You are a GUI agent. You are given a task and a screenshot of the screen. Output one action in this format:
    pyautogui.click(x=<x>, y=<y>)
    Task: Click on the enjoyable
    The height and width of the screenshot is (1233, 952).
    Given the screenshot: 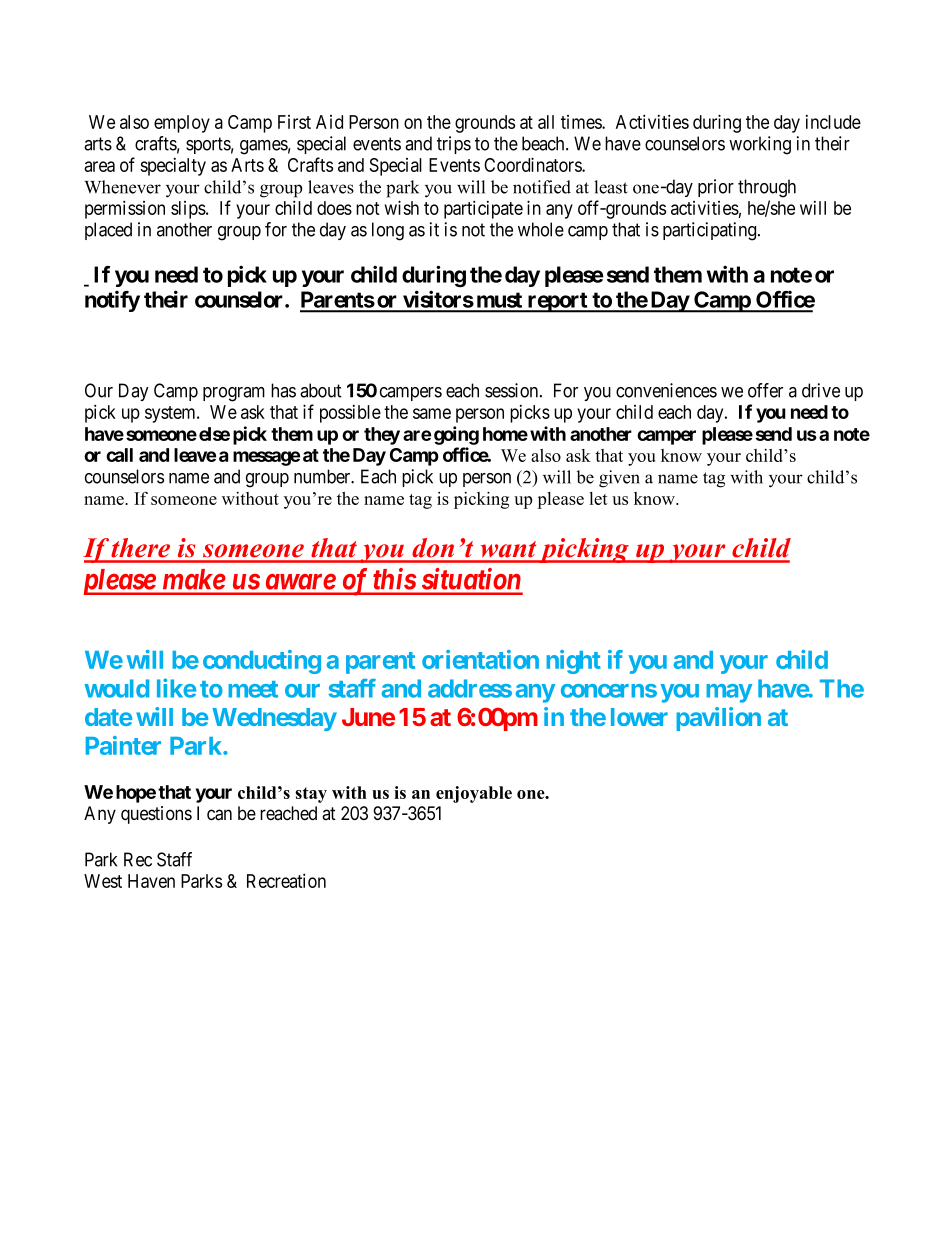 What is the action you would take?
    pyautogui.click(x=474, y=794)
